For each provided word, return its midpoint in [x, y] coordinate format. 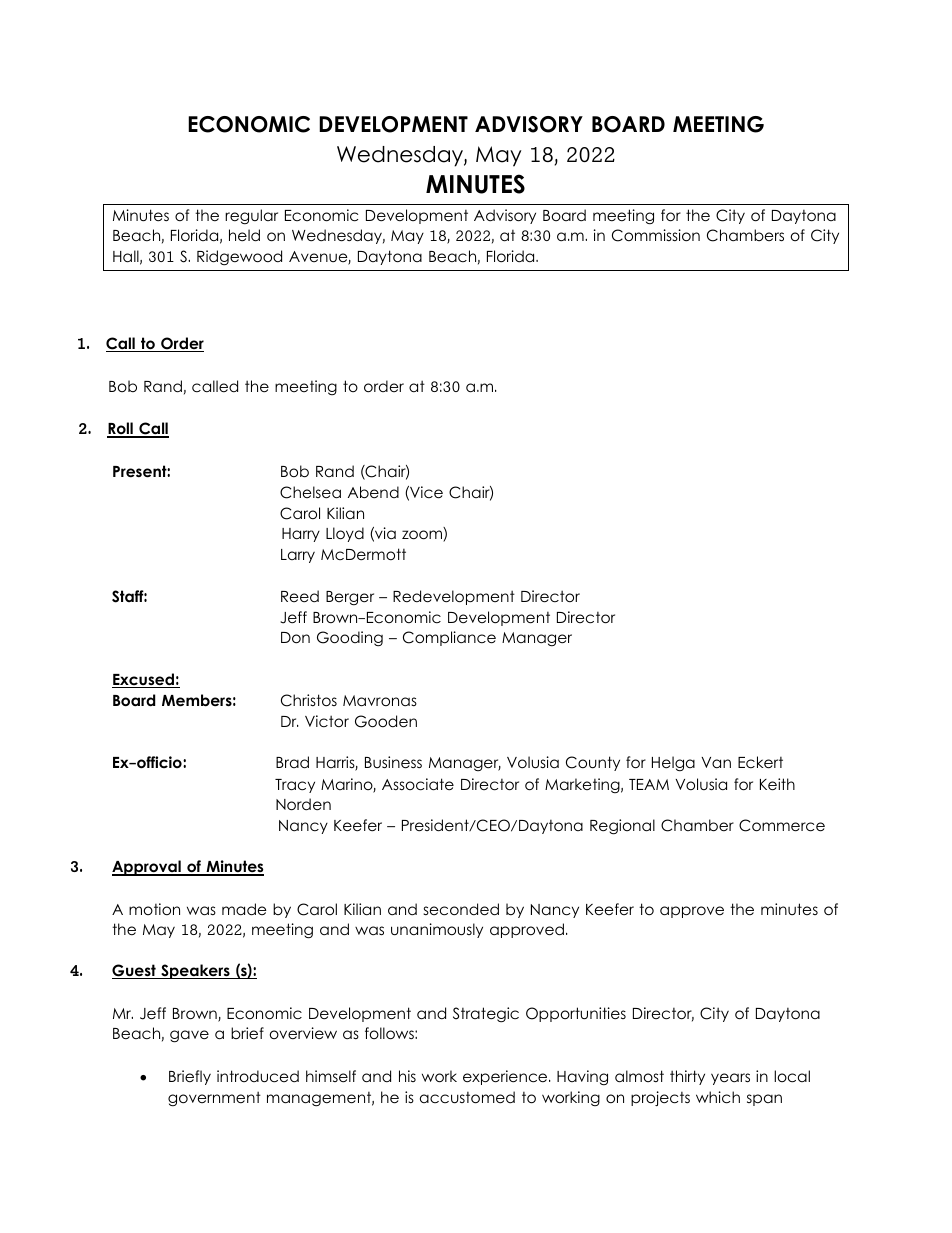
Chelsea [310, 492]
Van [716, 762]
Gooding [350, 639]
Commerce [782, 825]
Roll [121, 429]
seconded [461, 909]
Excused [144, 680]
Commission [656, 235]
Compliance [449, 638]
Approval [147, 868]
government [214, 1099]
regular [251, 217]
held [244, 235]
